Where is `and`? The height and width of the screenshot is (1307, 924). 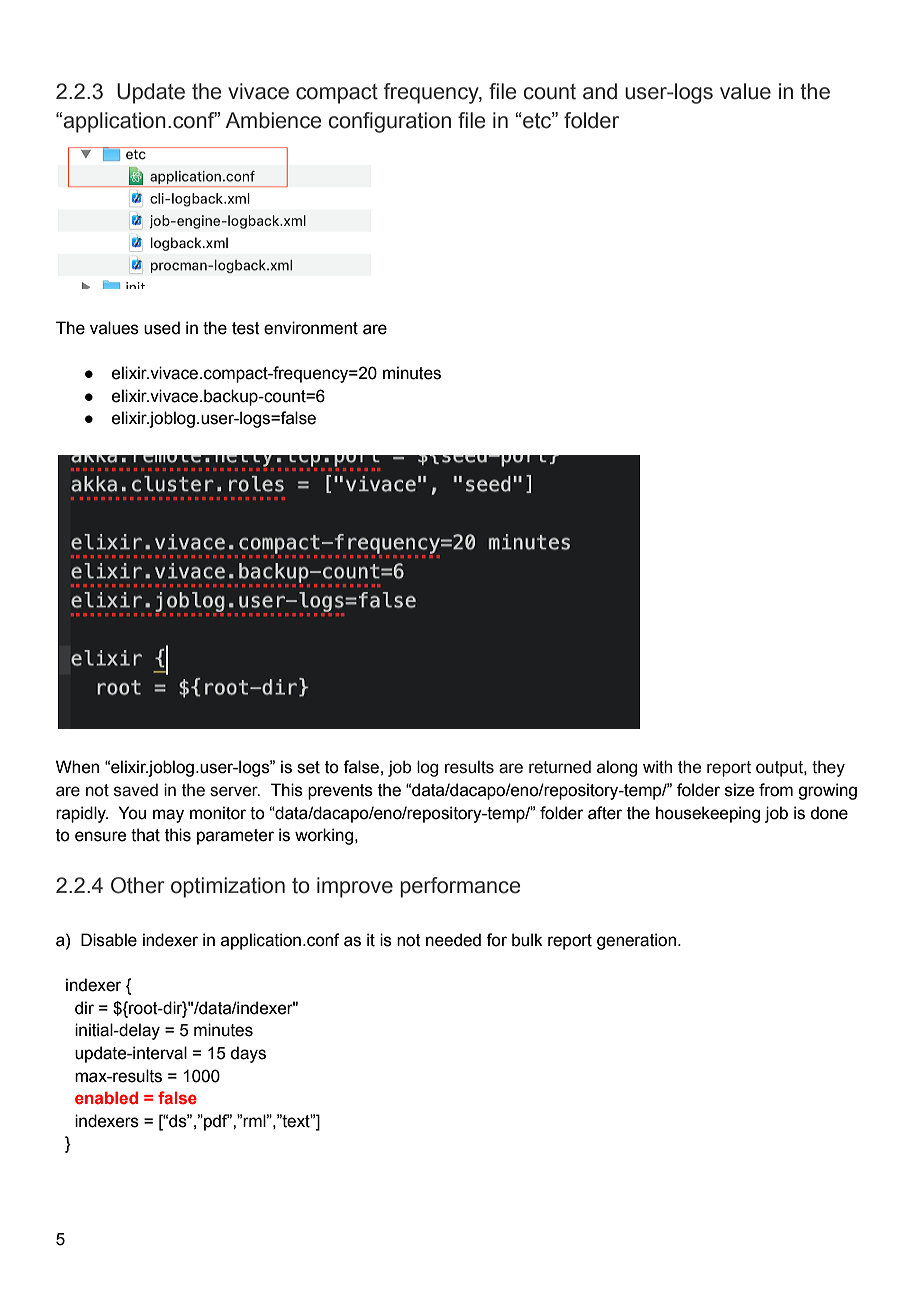
and is located at coordinates (600, 91).
